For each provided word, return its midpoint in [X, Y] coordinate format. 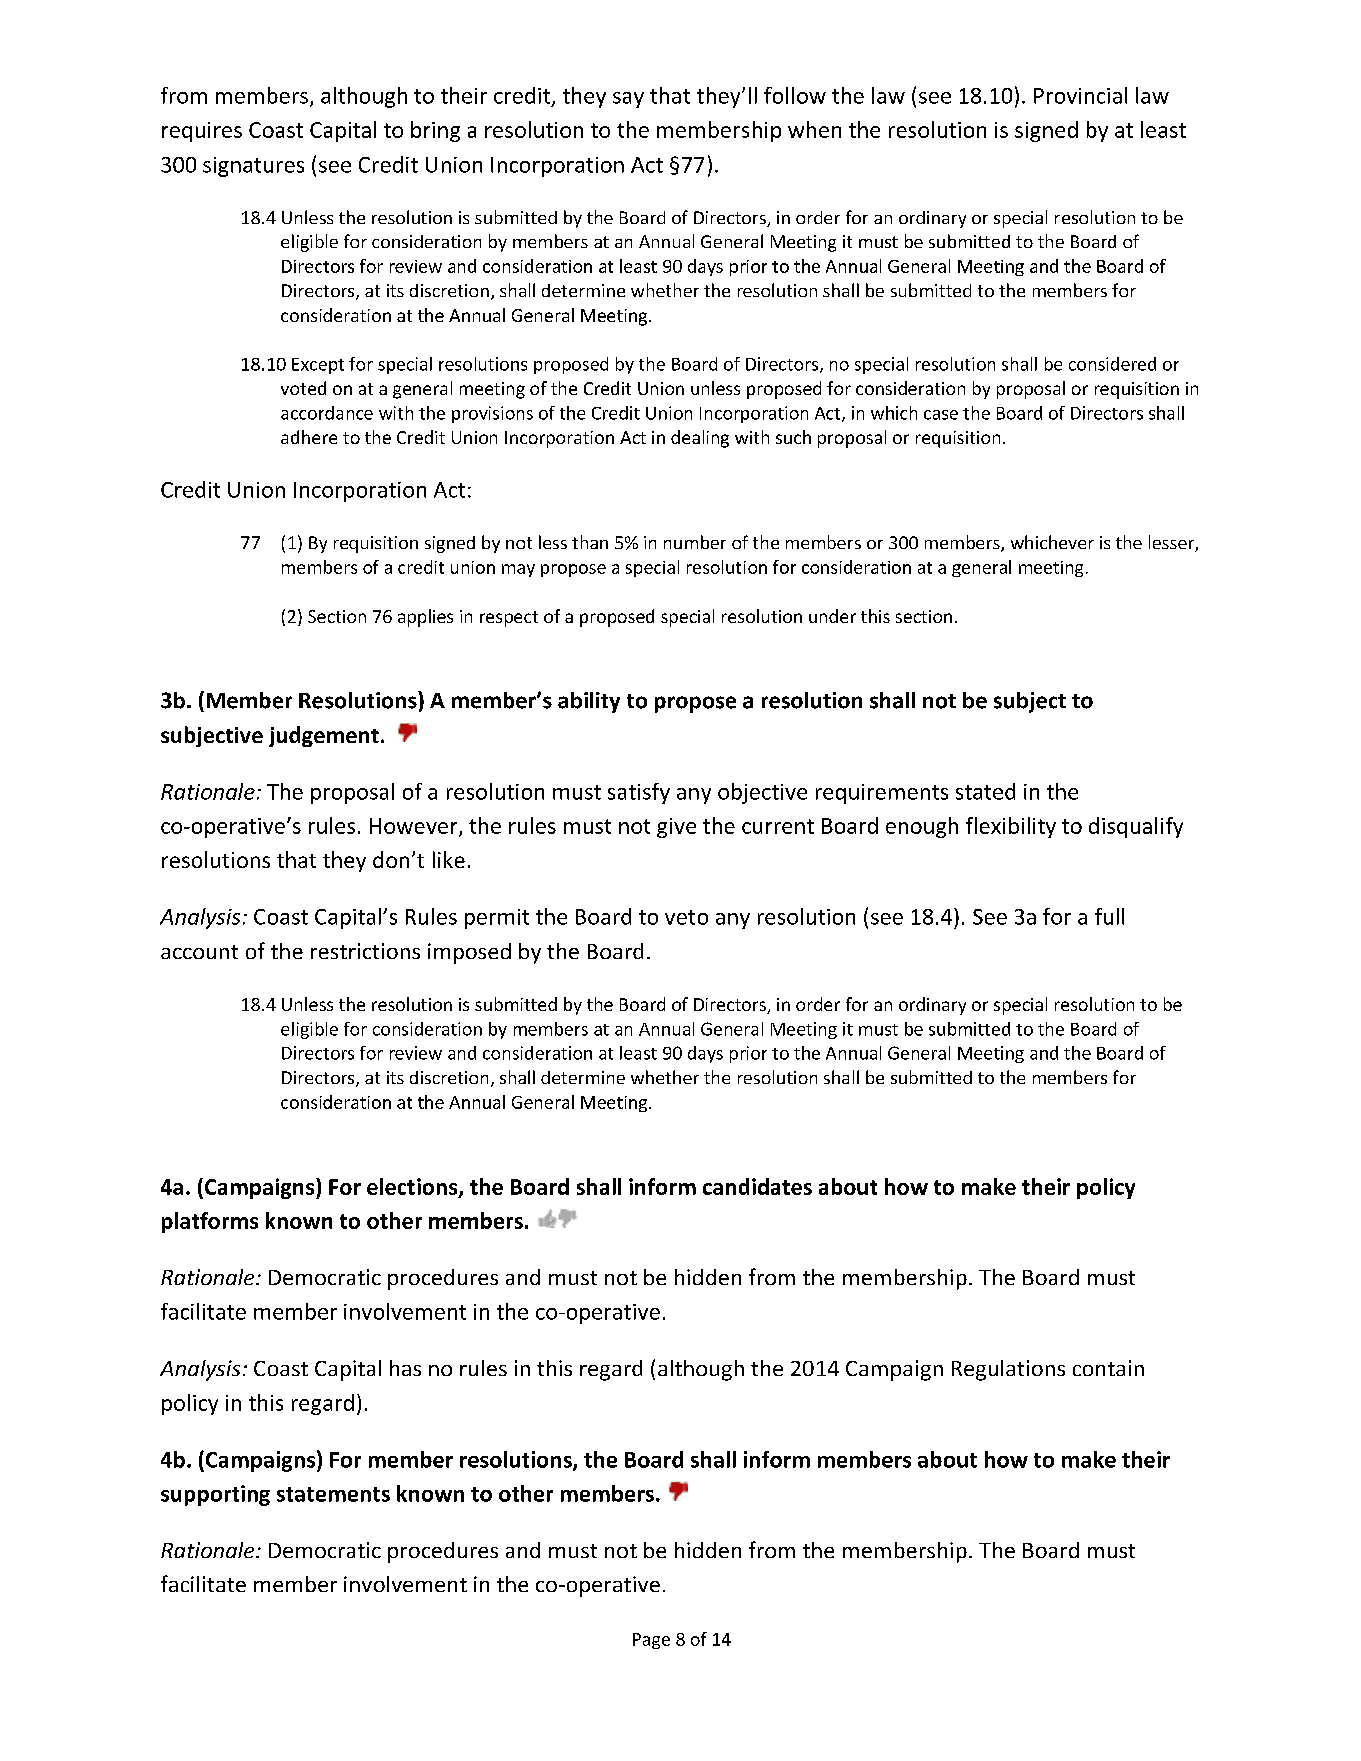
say [628, 100]
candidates [757, 1186]
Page [651, 1641]
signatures [253, 167]
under [832, 616]
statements [333, 1494]
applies [425, 618]
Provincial [1080, 95]
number [695, 542]
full [1109, 916]
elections [413, 1187]
